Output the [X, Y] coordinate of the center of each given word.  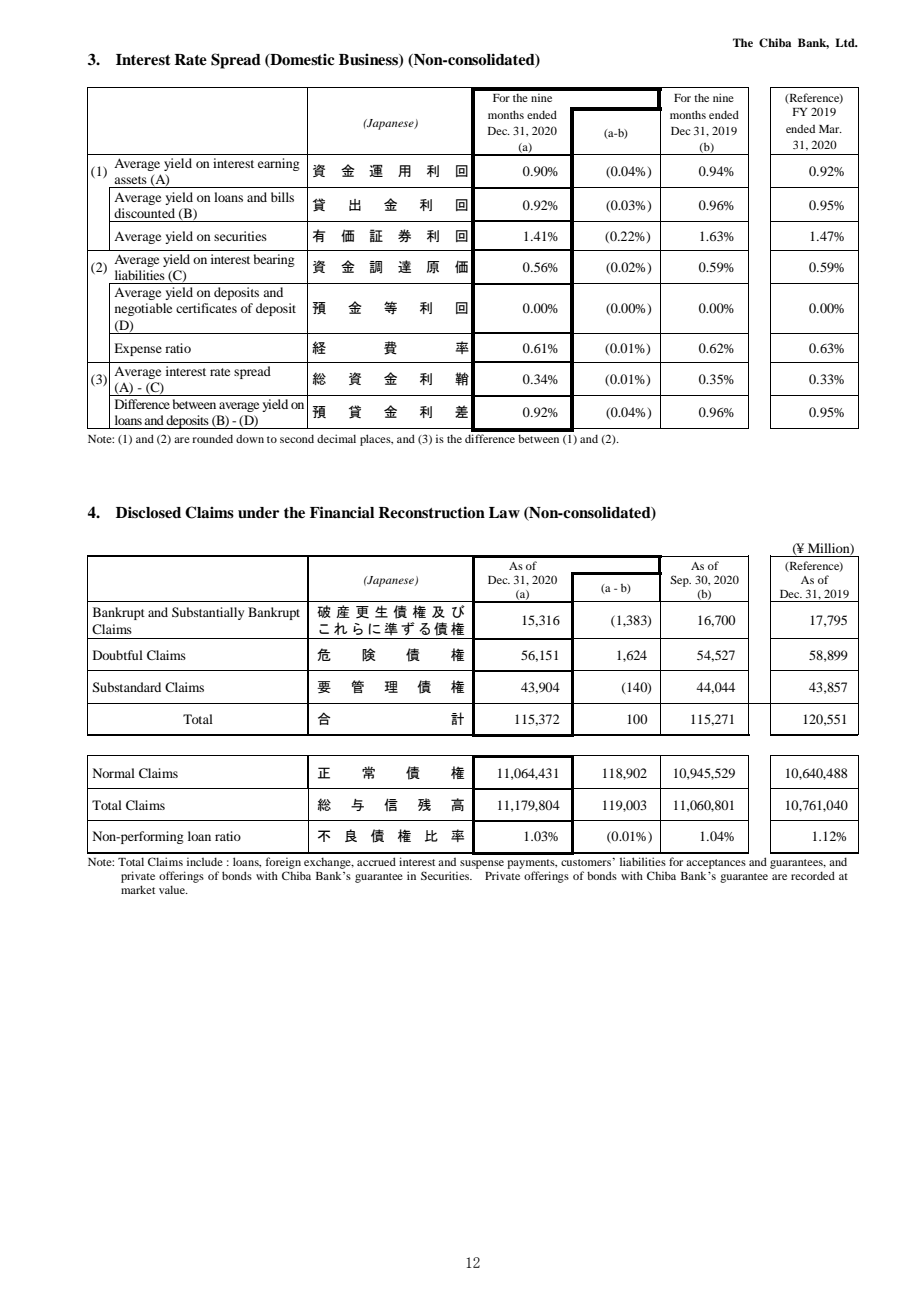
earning [279, 164]
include [205, 861]
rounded [212, 438]
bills [282, 197]
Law [504, 513]
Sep [680, 581]
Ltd [846, 42]
